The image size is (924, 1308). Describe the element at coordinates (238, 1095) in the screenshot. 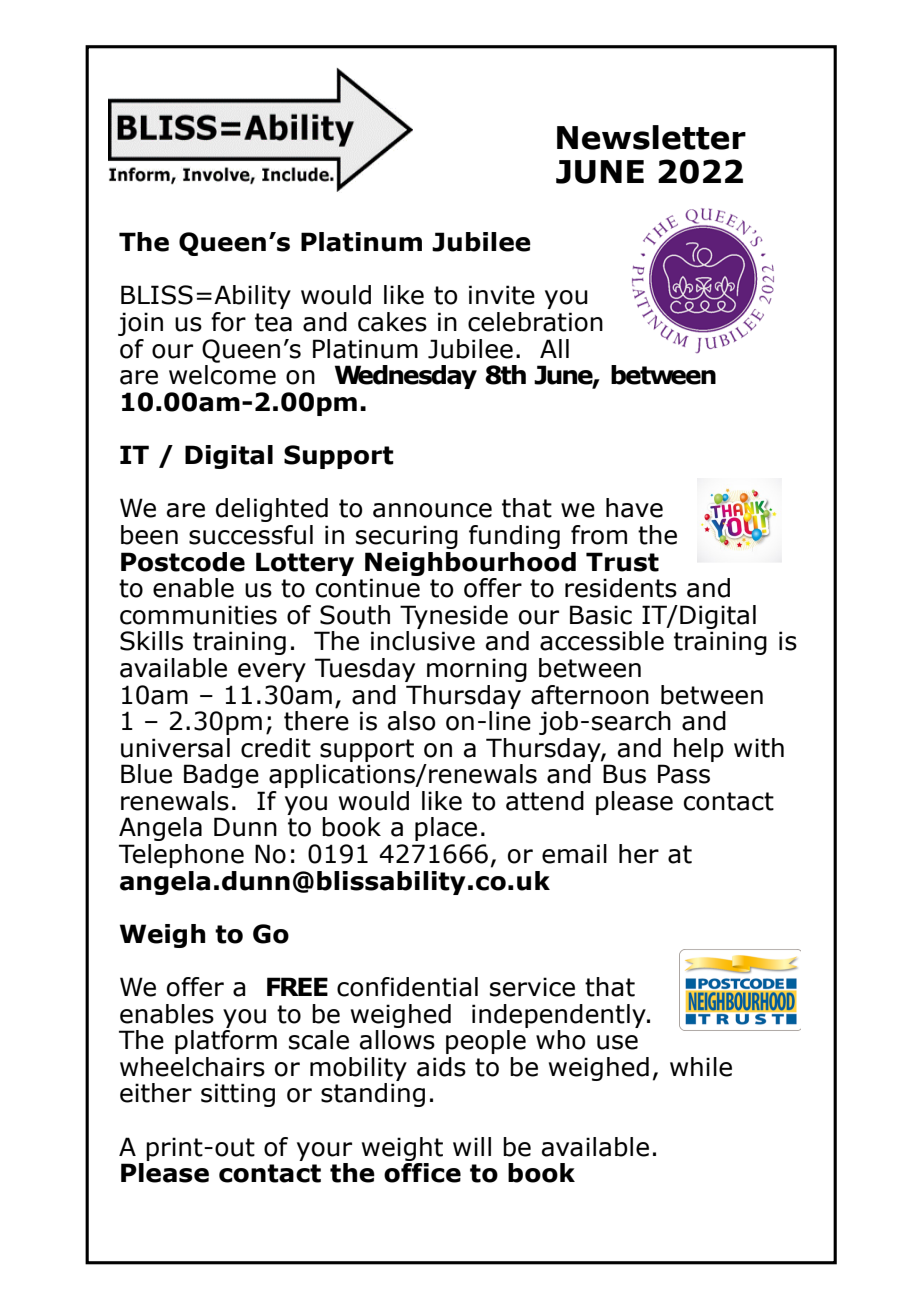

I see `sitting` at that location.
